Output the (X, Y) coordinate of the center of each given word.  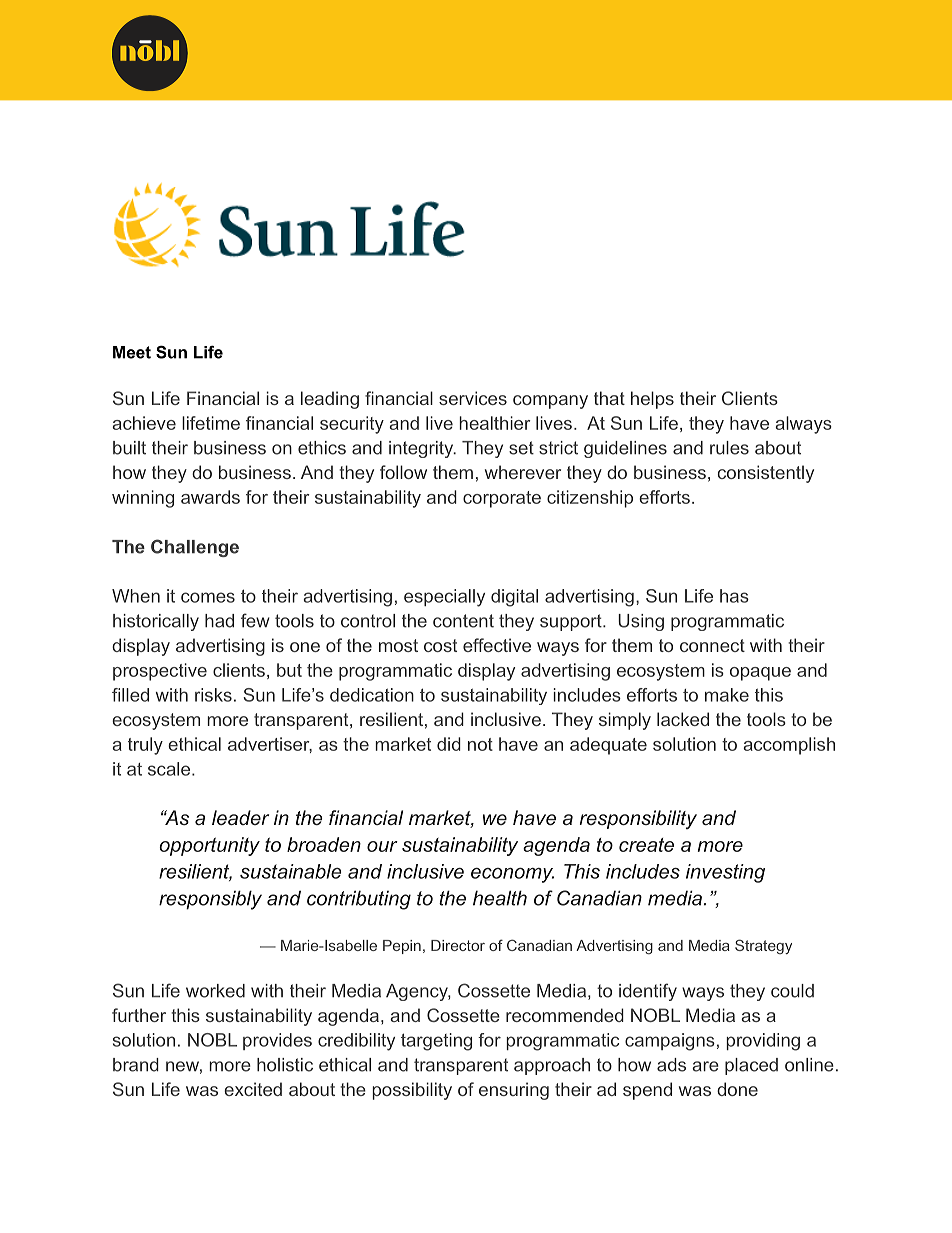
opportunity (209, 846)
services (473, 398)
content (463, 621)
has (734, 596)
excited (253, 1089)
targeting (436, 1042)
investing (725, 873)
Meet (132, 352)
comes (208, 597)
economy (512, 875)
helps (652, 400)
